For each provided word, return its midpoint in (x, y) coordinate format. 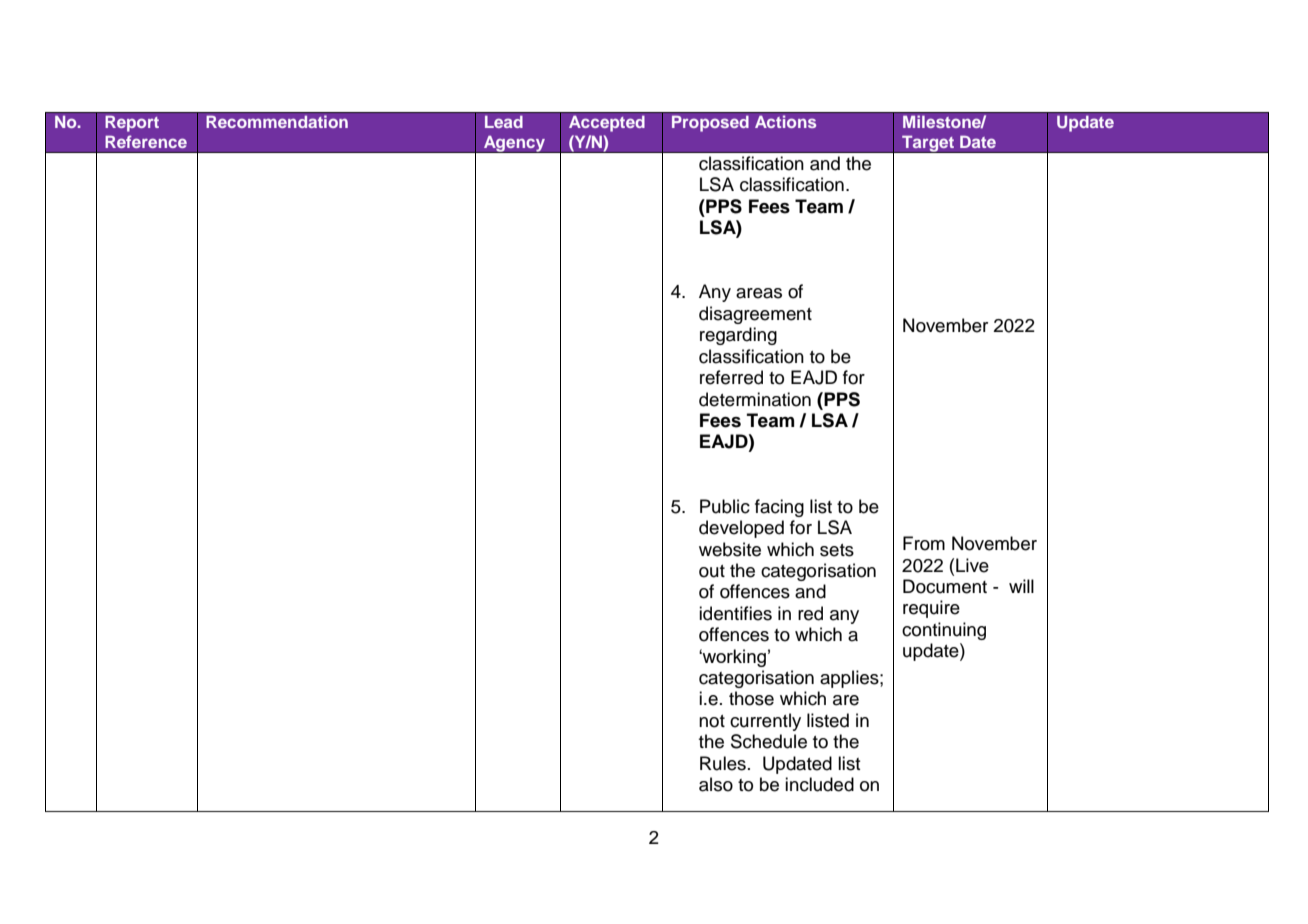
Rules (723, 763)
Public (725, 506)
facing (779, 508)
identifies (735, 613)
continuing (944, 631)
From (924, 543)
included (819, 784)
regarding (738, 336)
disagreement (755, 315)
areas (759, 293)
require (931, 609)
